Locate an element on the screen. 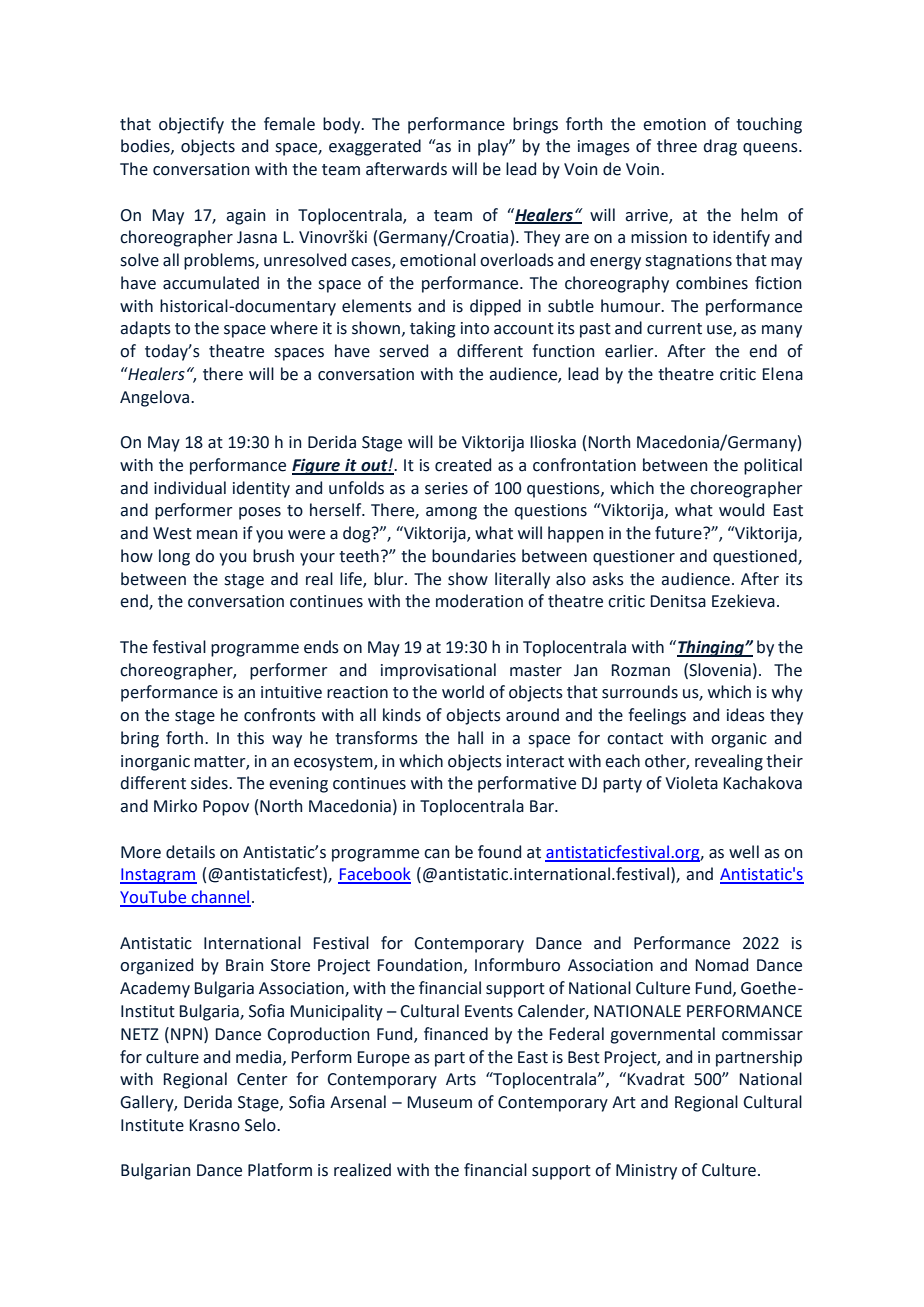 Image resolution: width=924 pixels, height=1307 pixels. drag is located at coordinates (720, 147).
